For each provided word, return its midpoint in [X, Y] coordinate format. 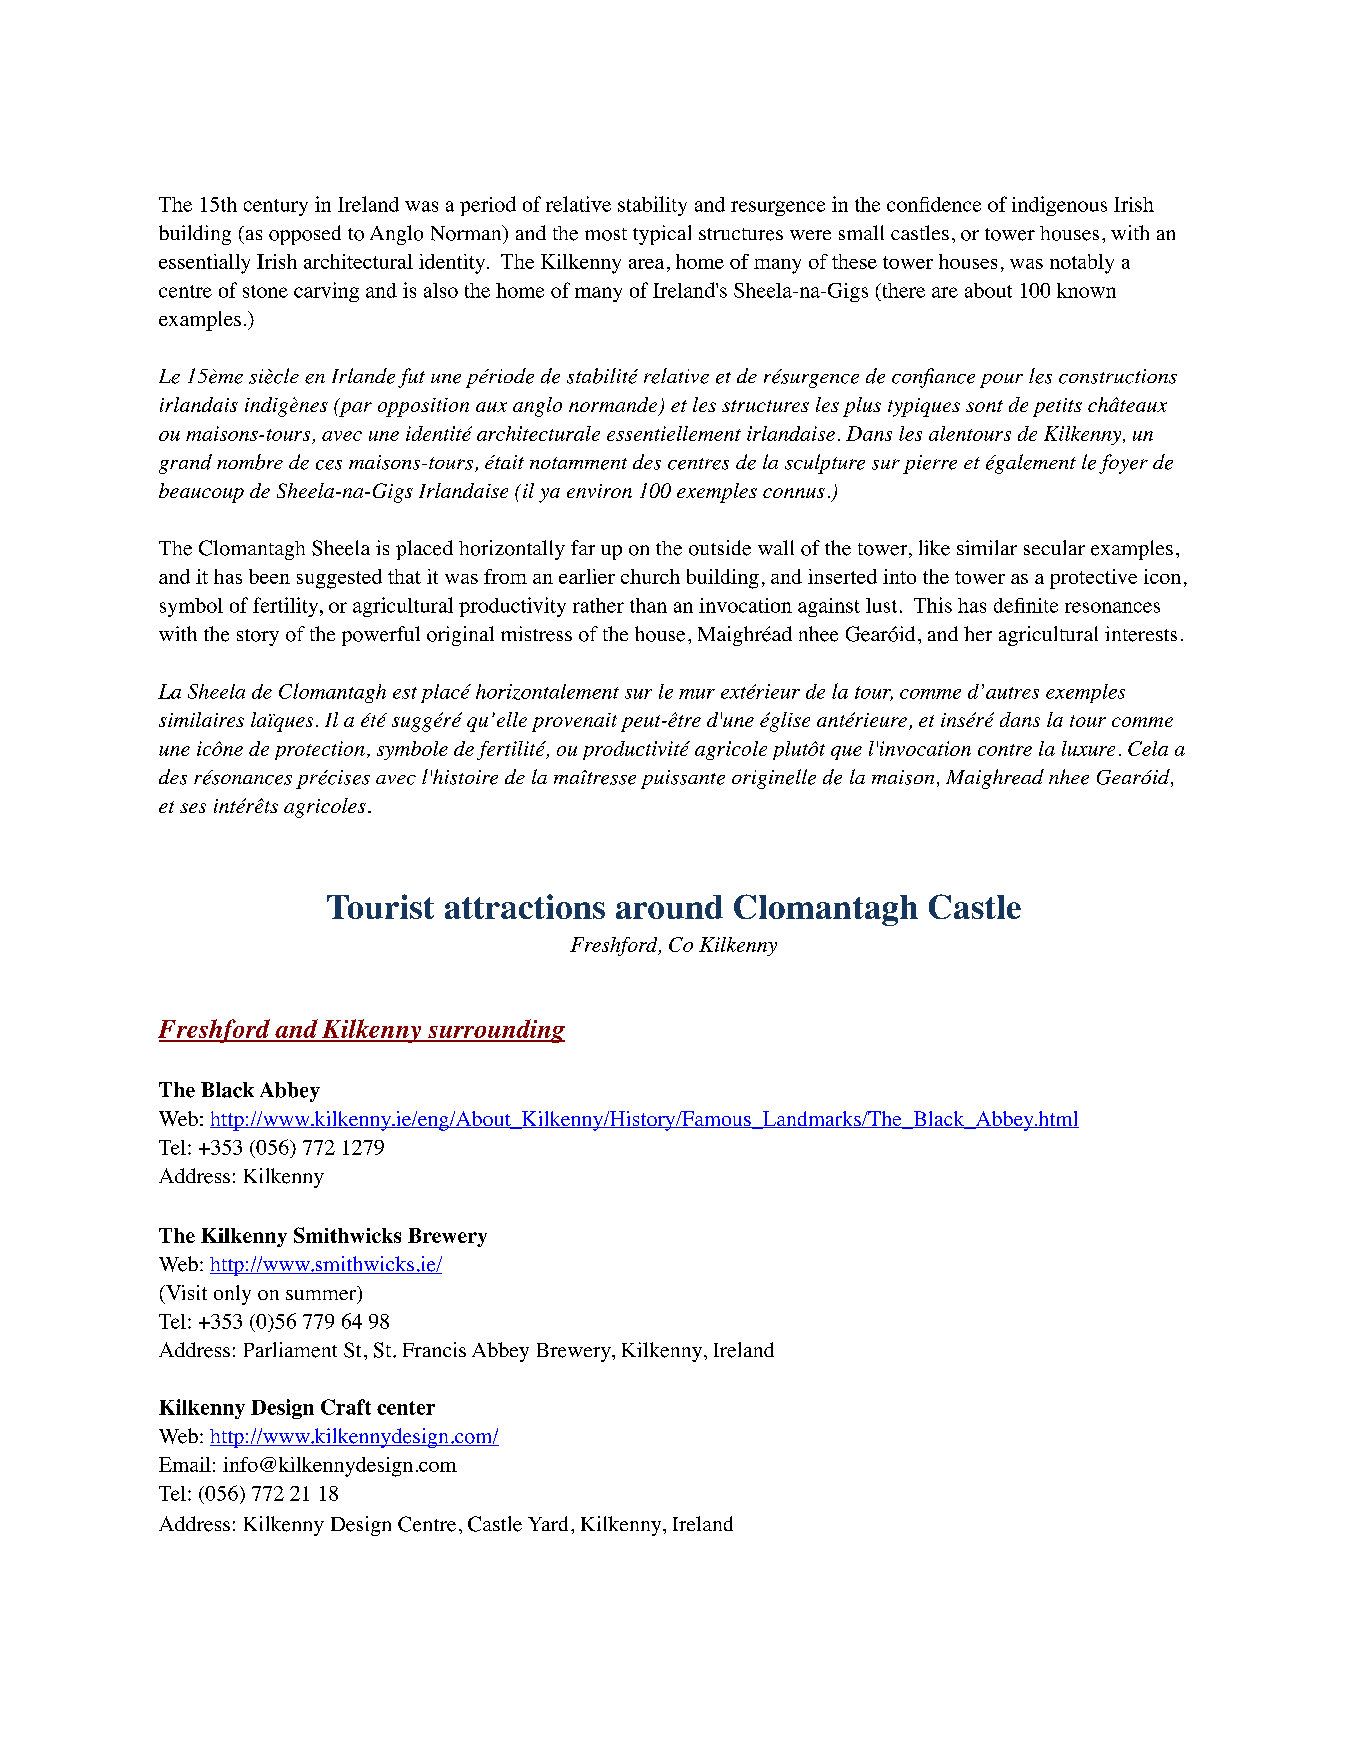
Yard [548, 1523]
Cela [1148, 748]
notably [1082, 264]
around [669, 907]
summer [322, 1296]
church [650, 576]
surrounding [495, 1031]
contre [1005, 750]
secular [1054, 547]
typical [662, 235]
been [269, 576]
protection [320, 750]
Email [185, 1464]
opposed [305, 235]
